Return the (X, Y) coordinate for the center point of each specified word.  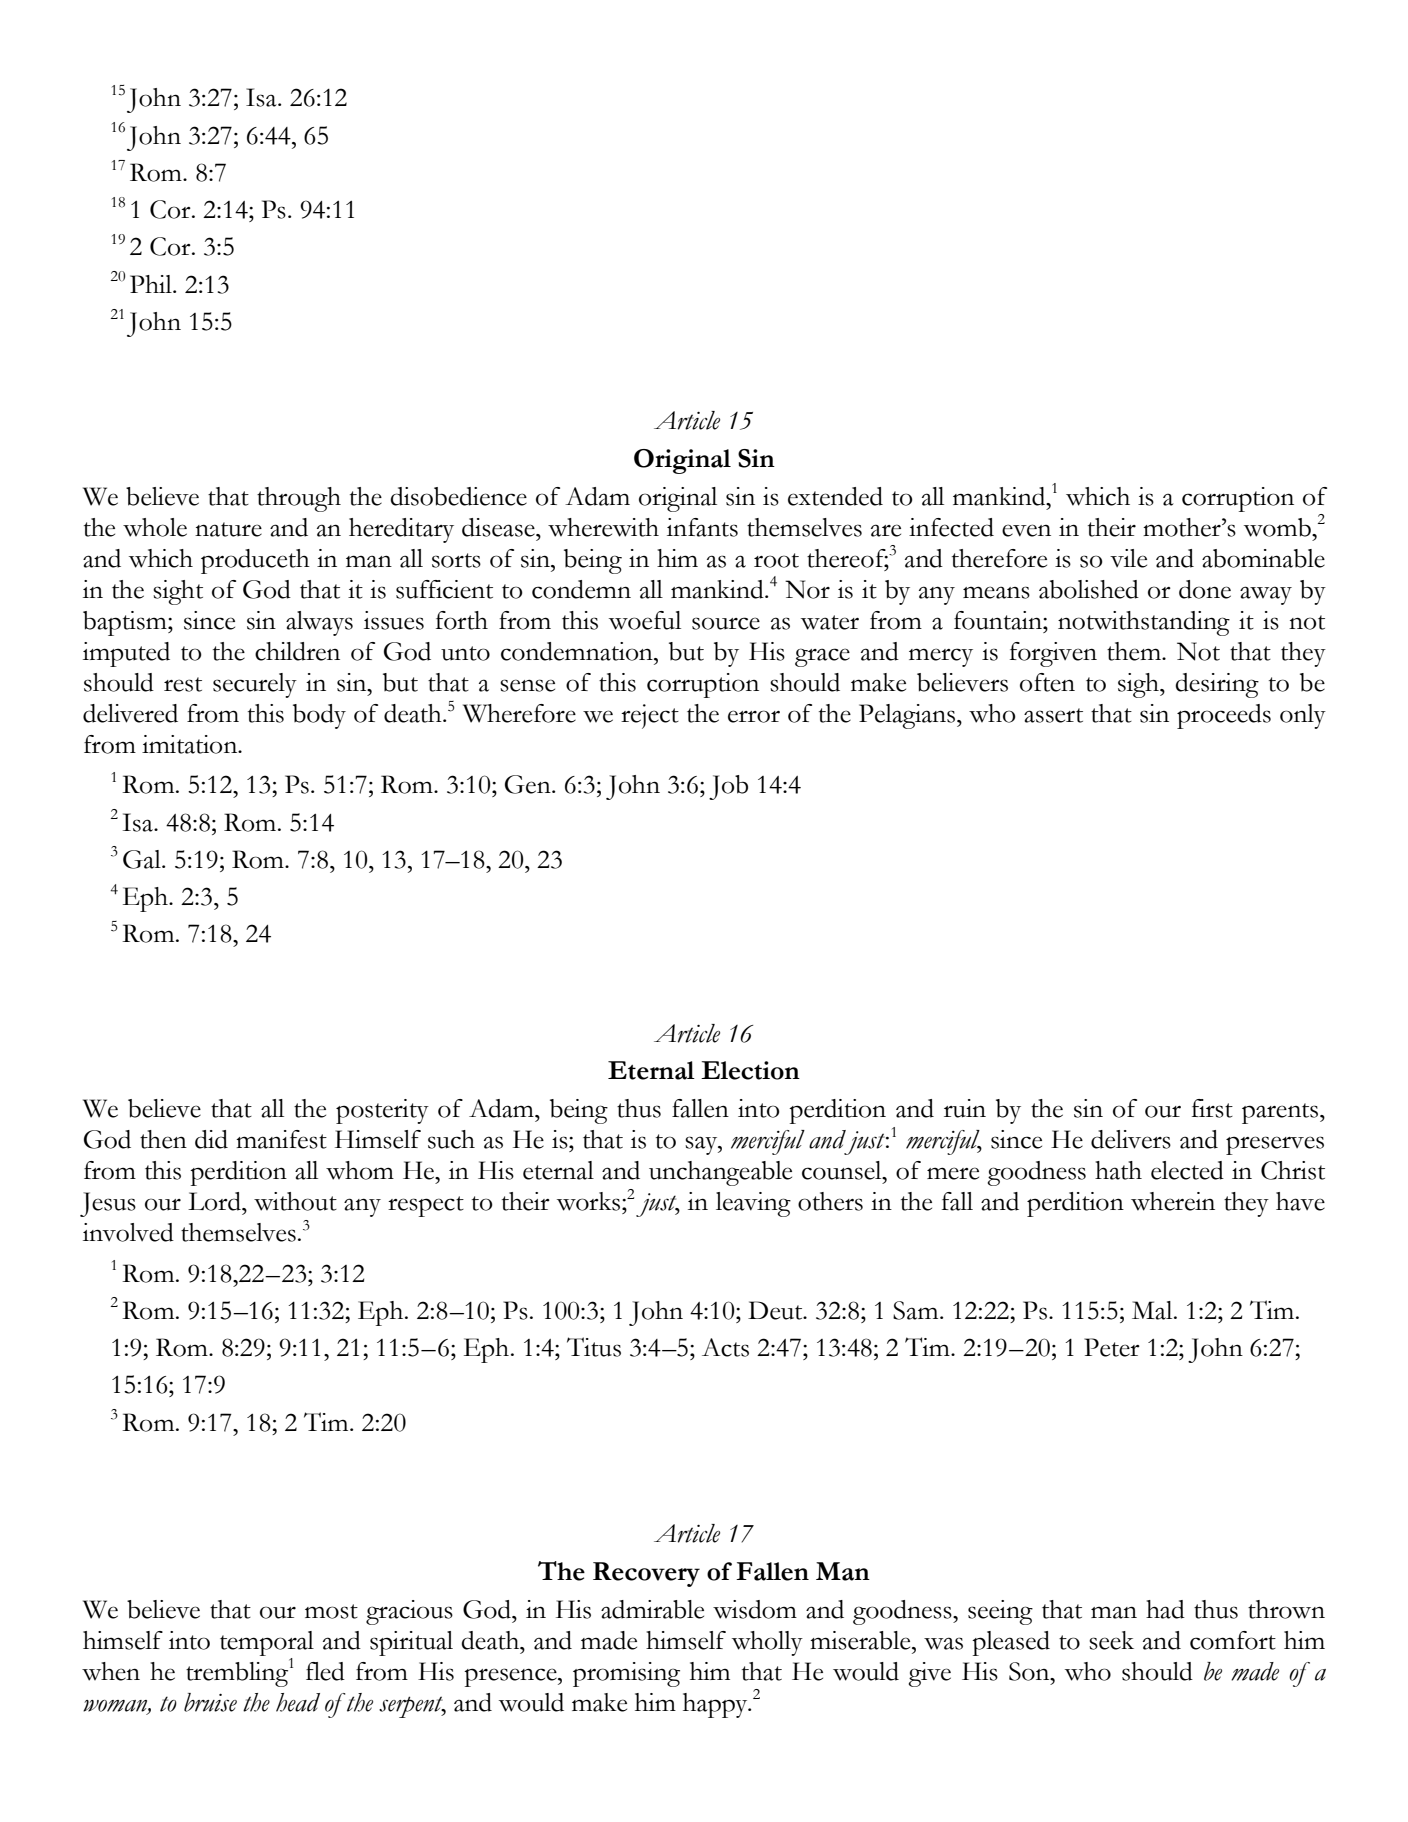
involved (128, 1232)
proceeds (1224, 716)
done (1205, 589)
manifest (281, 1139)
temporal (267, 1643)
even (1026, 530)
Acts (725, 1347)
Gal (143, 859)
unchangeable (720, 1173)
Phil (152, 284)
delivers (1131, 1139)
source (726, 623)
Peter (1112, 1347)
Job (728, 787)
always (319, 623)
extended (835, 496)
